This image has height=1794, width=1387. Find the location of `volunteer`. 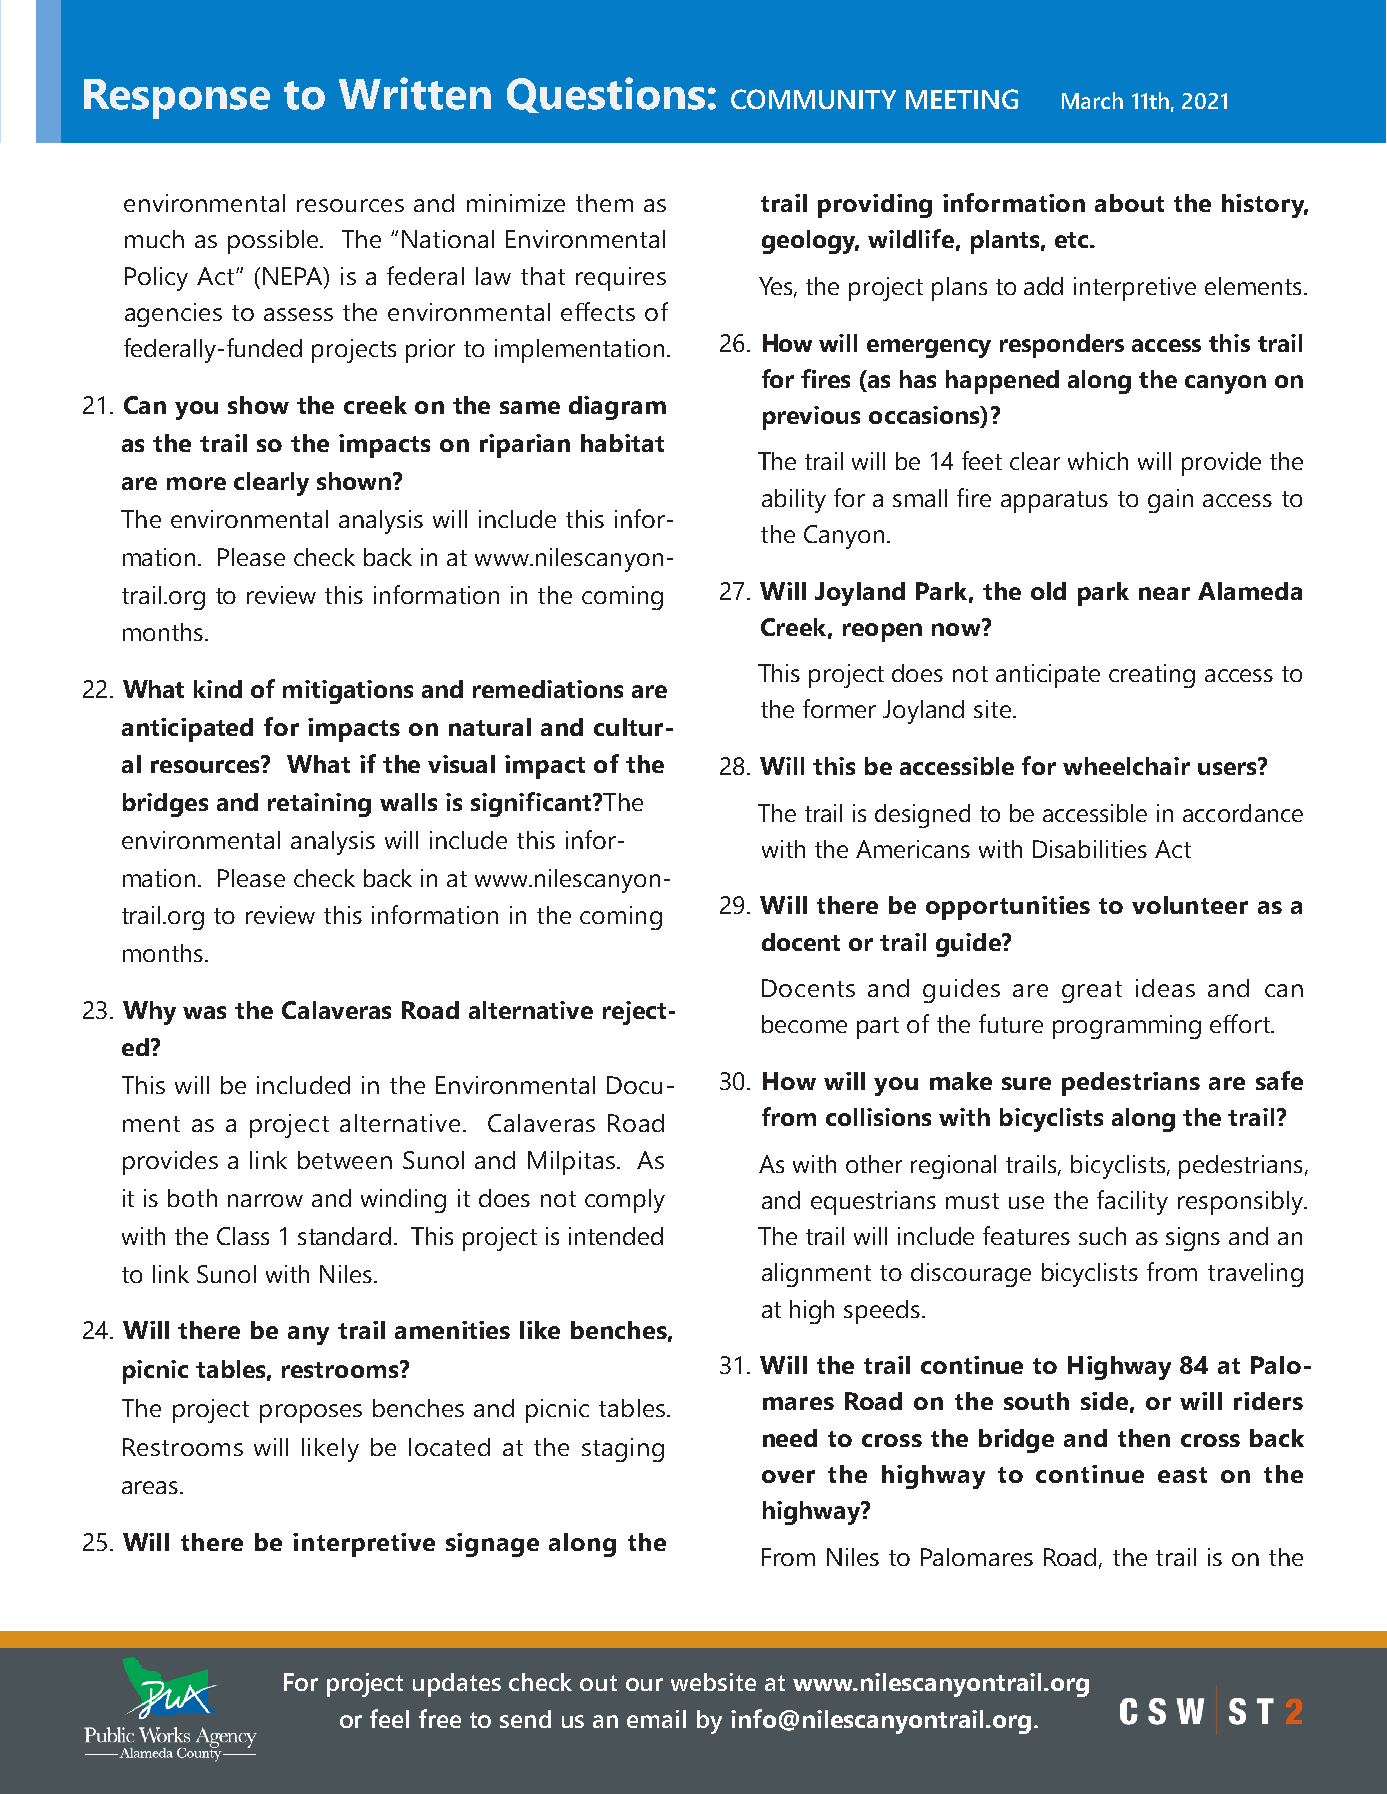

volunteer is located at coordinates (1190, 905).
